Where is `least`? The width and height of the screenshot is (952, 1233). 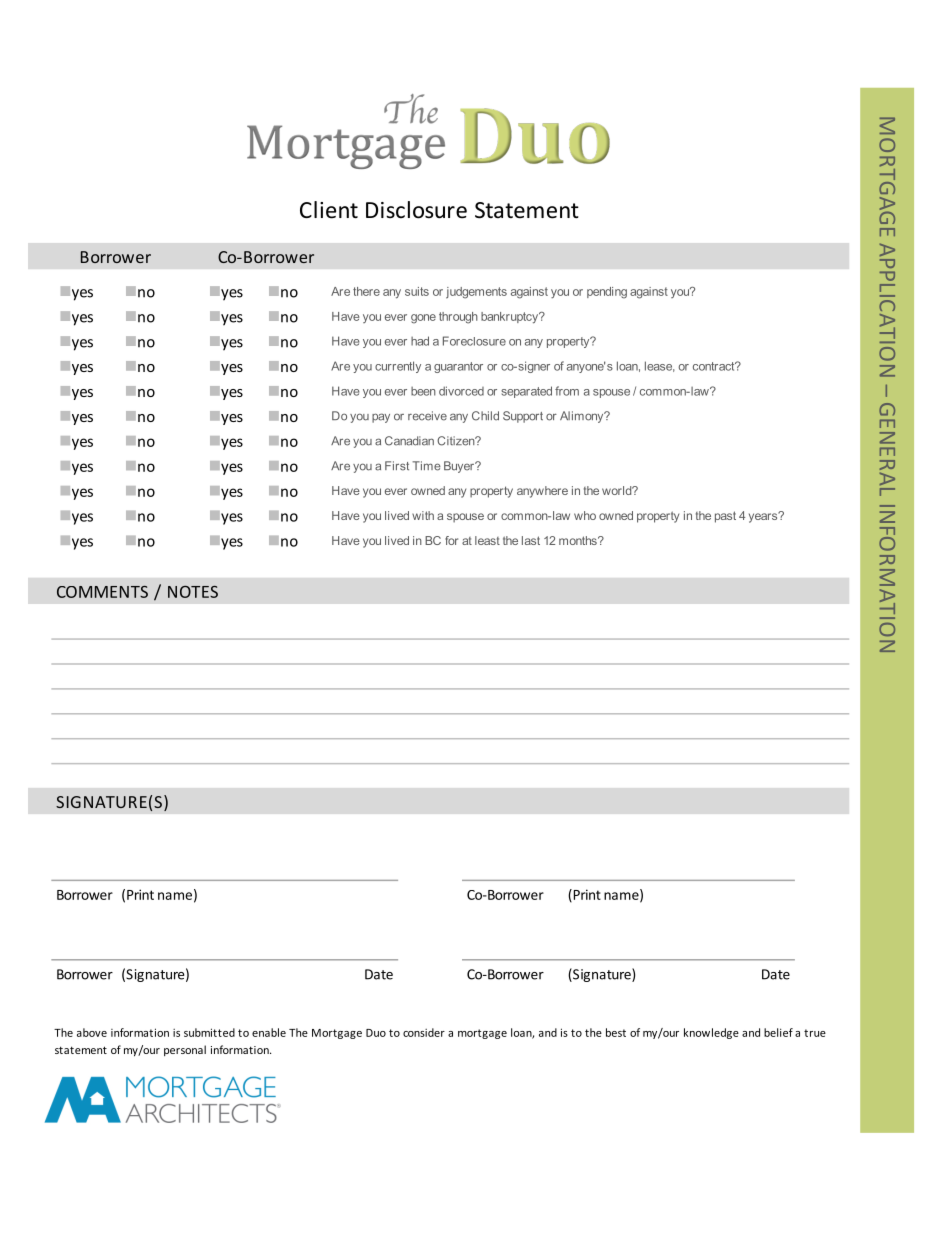 least is located at coordinates (487, 540).
